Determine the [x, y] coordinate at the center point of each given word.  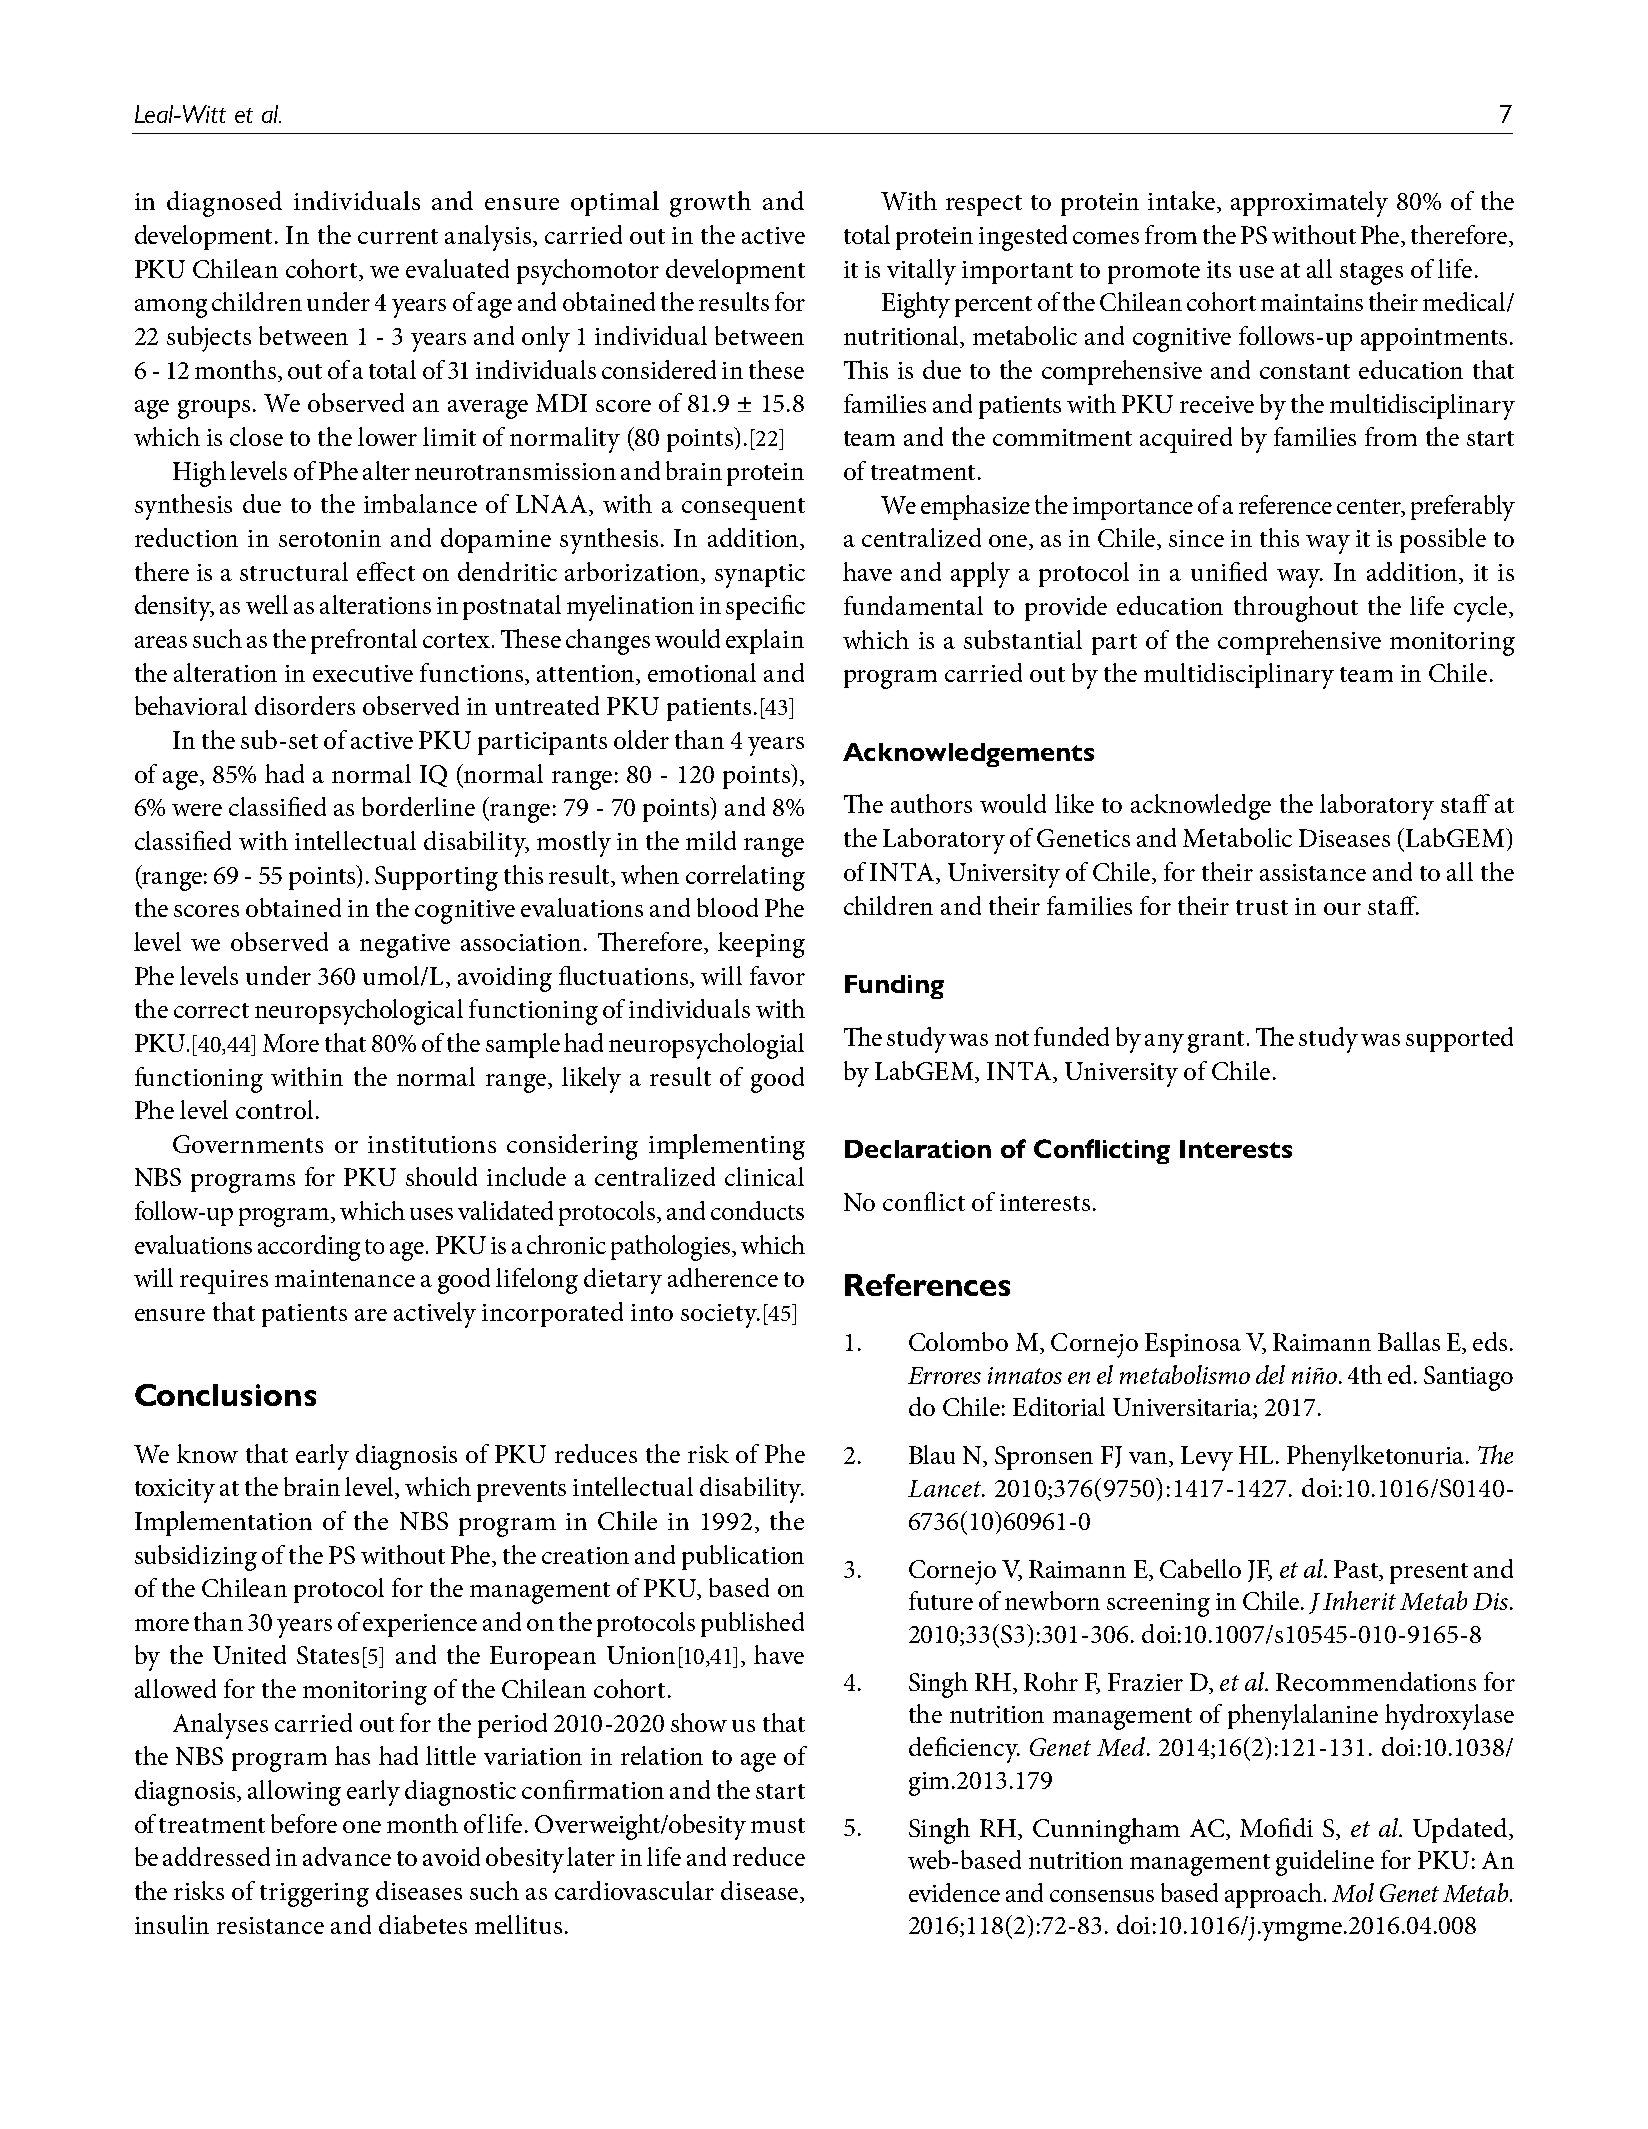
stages [1371, 274]
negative [405, 946]
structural [294, 571]
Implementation [223, 1523]
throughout [1296, 609]
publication [743, 1557]
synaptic [760, 576]
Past [1357, 1569]
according [309, 1248]
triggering [314, 1895]
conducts [757, 1210]
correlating [745, 878]
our [1342, 909]
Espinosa [1193, 1345]
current [398, 236]
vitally [921, 272]
